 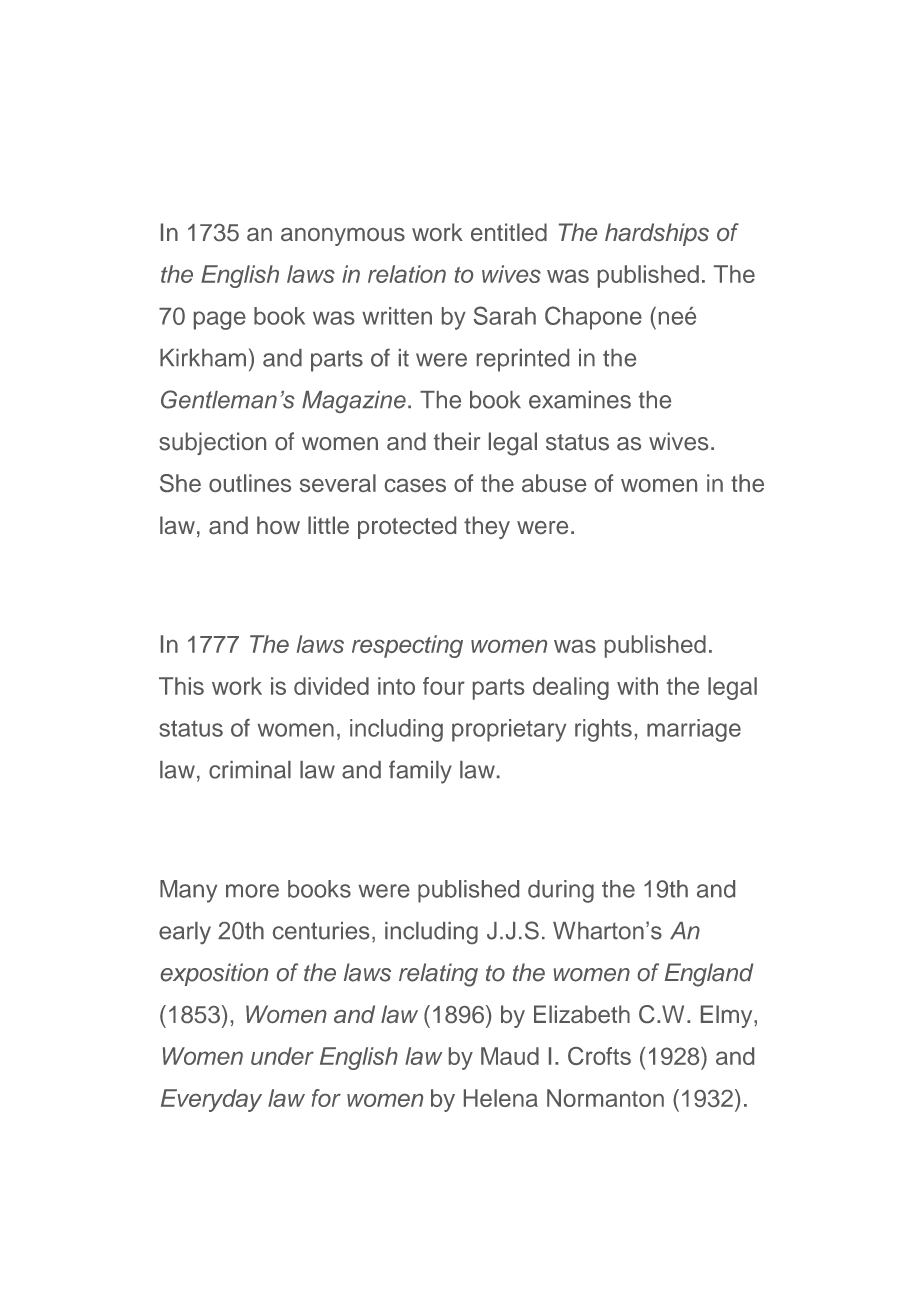 I want to click on relation, so click(x=407, y=274).
